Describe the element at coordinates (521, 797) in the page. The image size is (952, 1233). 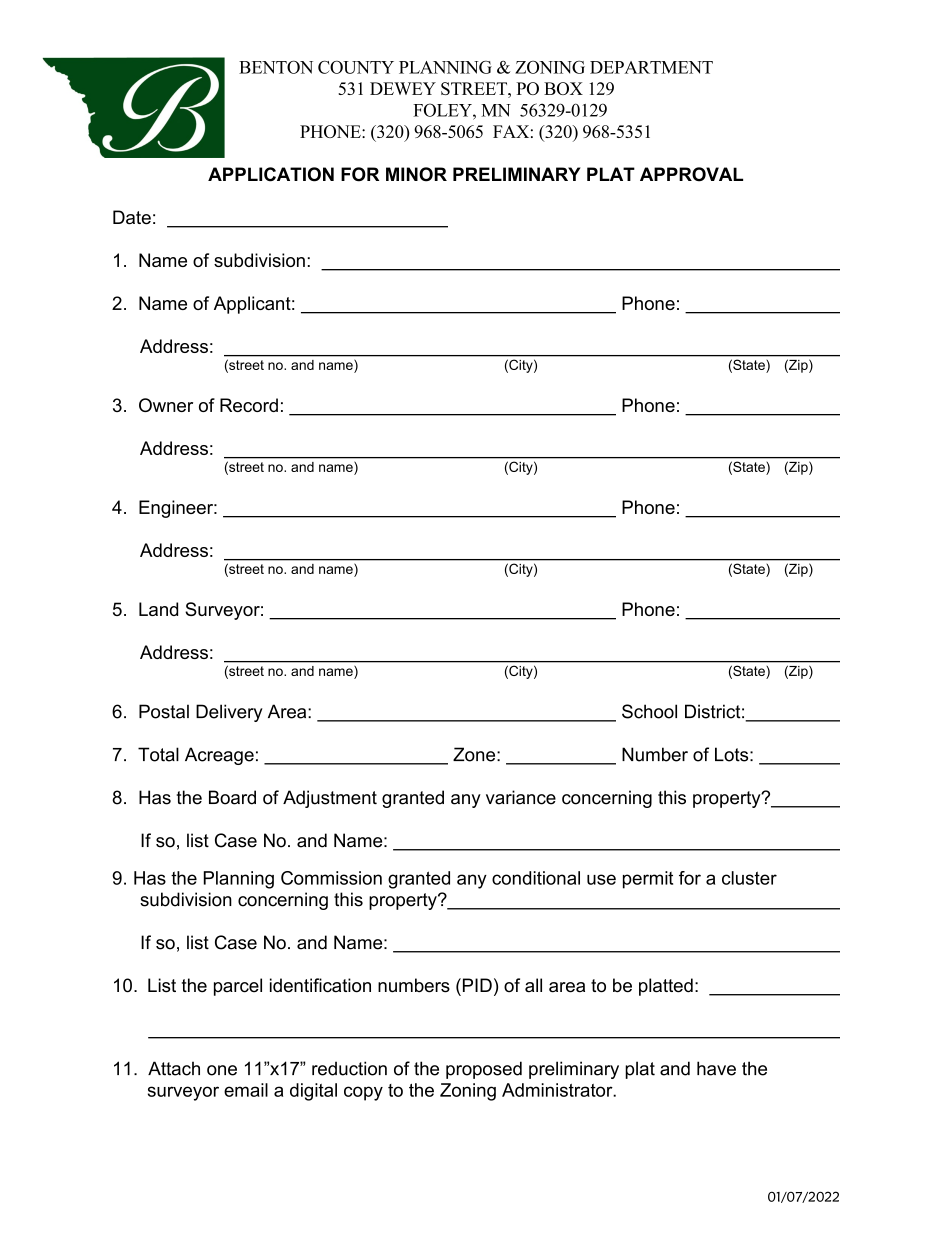
I see `variance` at that location.
